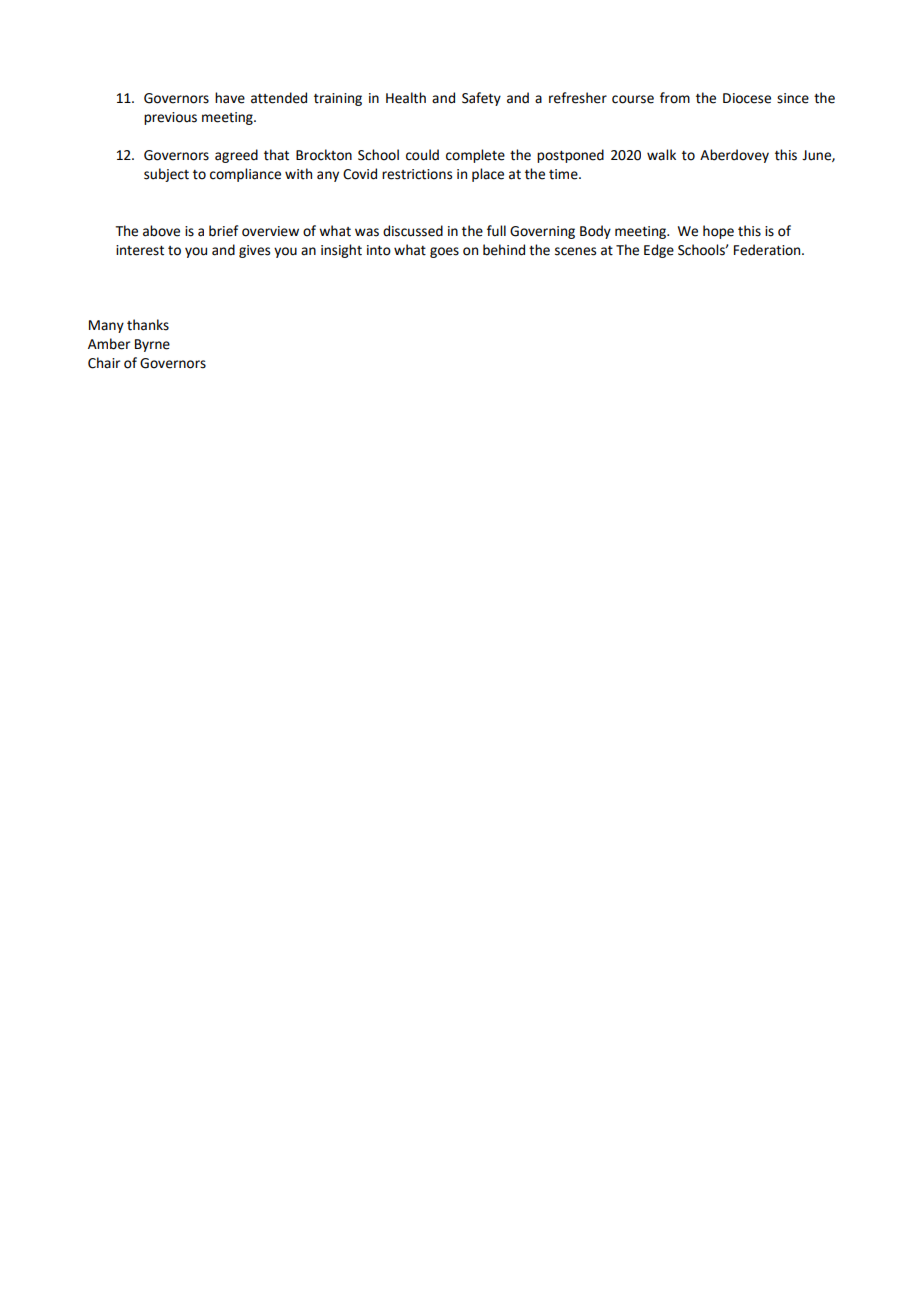 This page has width=924, height=1307. I want to click on Amber, so click(109, 344).
